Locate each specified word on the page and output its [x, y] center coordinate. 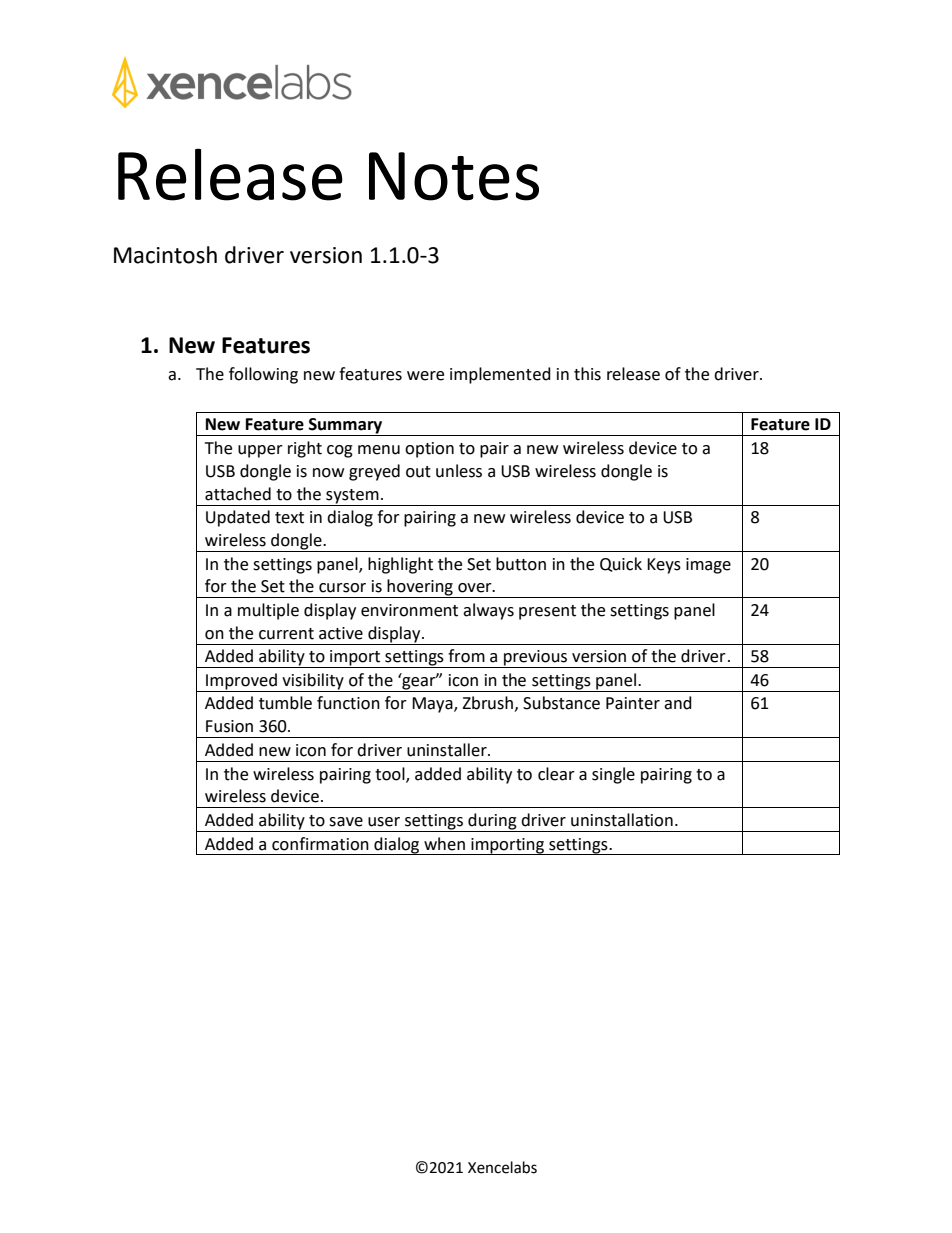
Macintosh [165, 255]
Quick [621, 564]
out [418, 472]
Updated [238, 518]
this [587, 374]
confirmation [320, 844]
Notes [454, 176]
